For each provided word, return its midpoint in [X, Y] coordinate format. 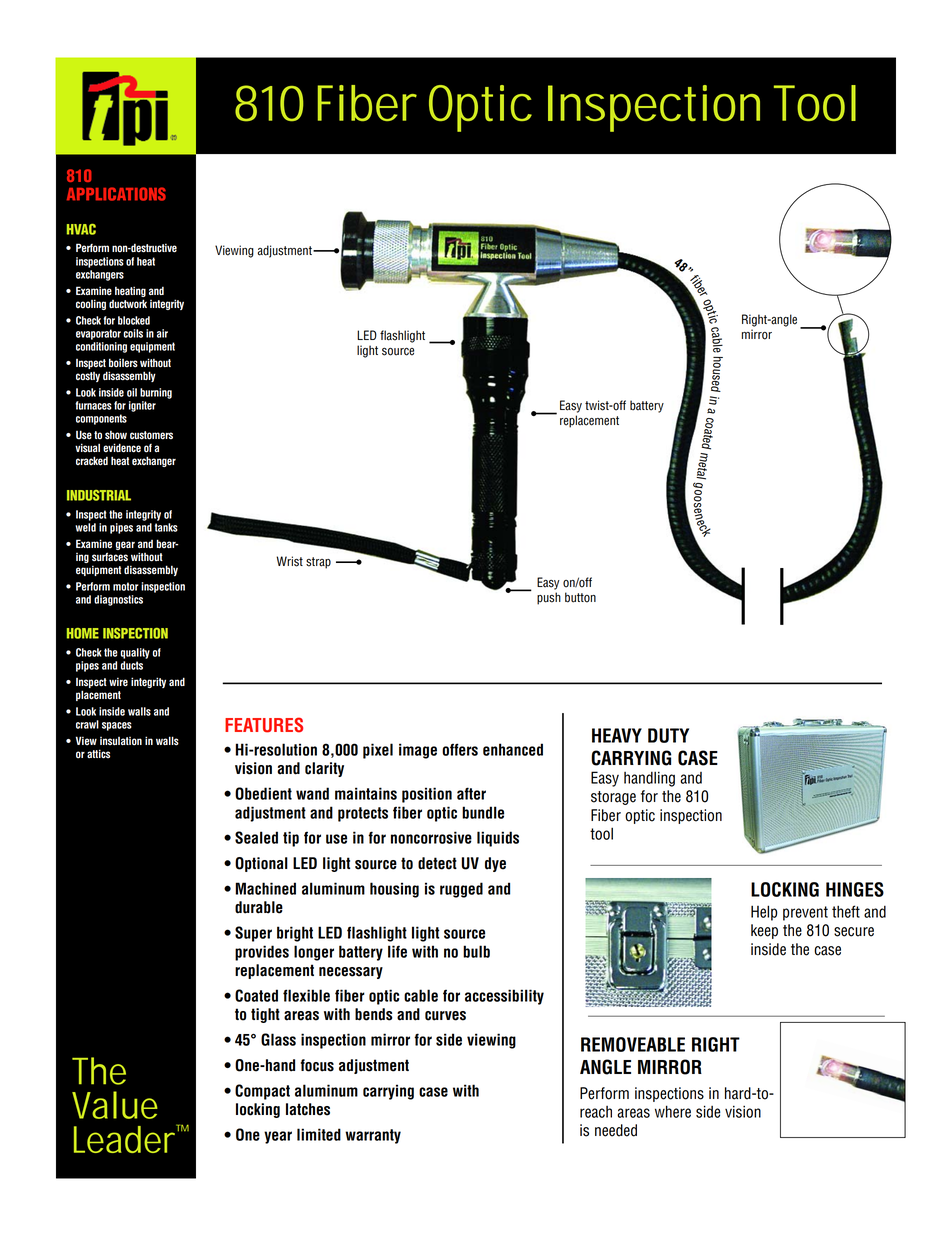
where [673, 1111]
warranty [373, 1136]
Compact [262, 1092]
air [162, 333]
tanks [166, 527]
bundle [483, 812]
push [549, 598]
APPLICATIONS [116, 194]
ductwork [128, 304]
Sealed [256, 837]
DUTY [668, 735]
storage [613, 798]
